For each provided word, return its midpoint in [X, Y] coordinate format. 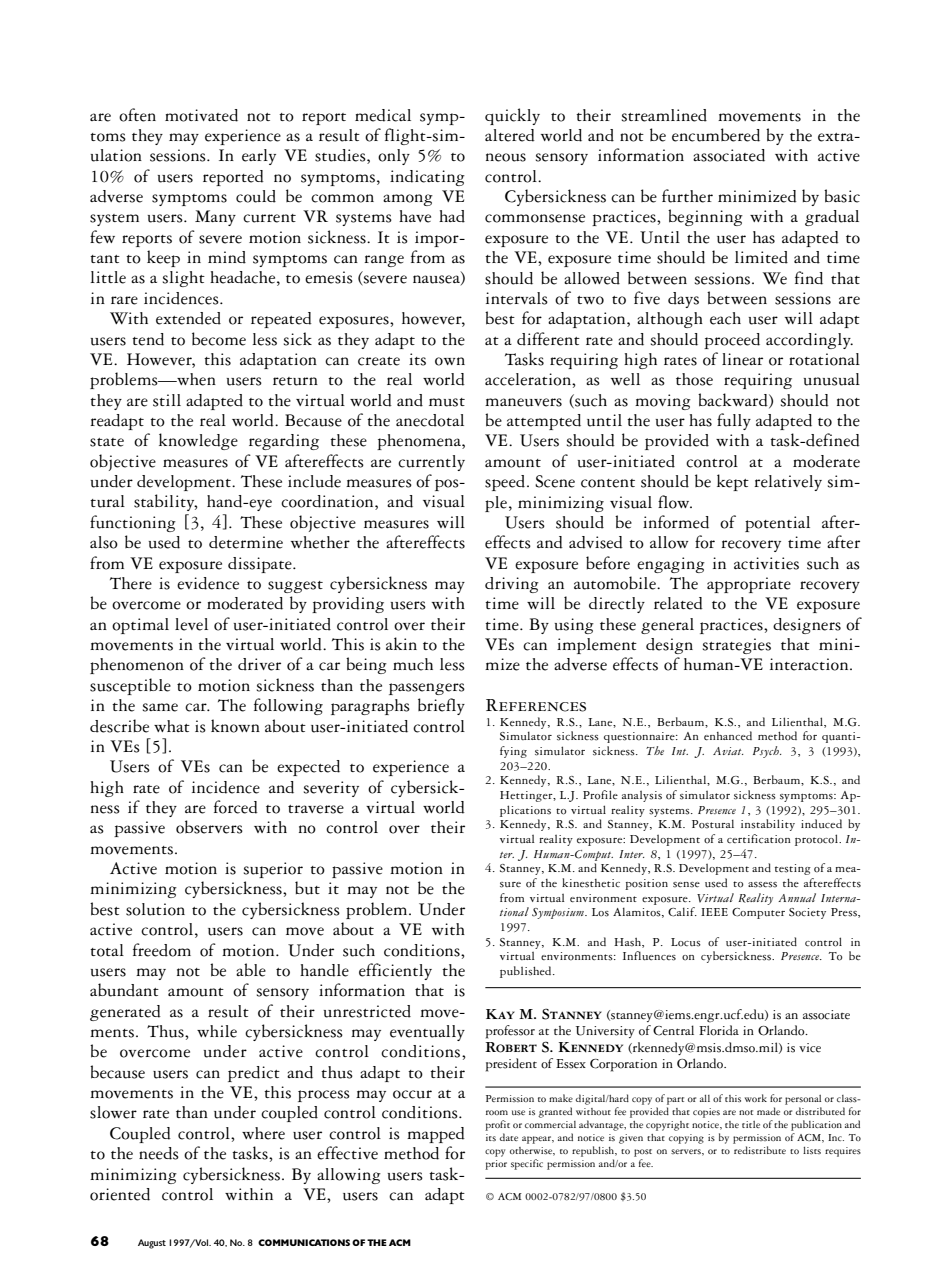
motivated [201, 115]
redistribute [760, 1150]
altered [510, 135]
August [152, 1244]
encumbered [716, 135]
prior [496, 1165]
